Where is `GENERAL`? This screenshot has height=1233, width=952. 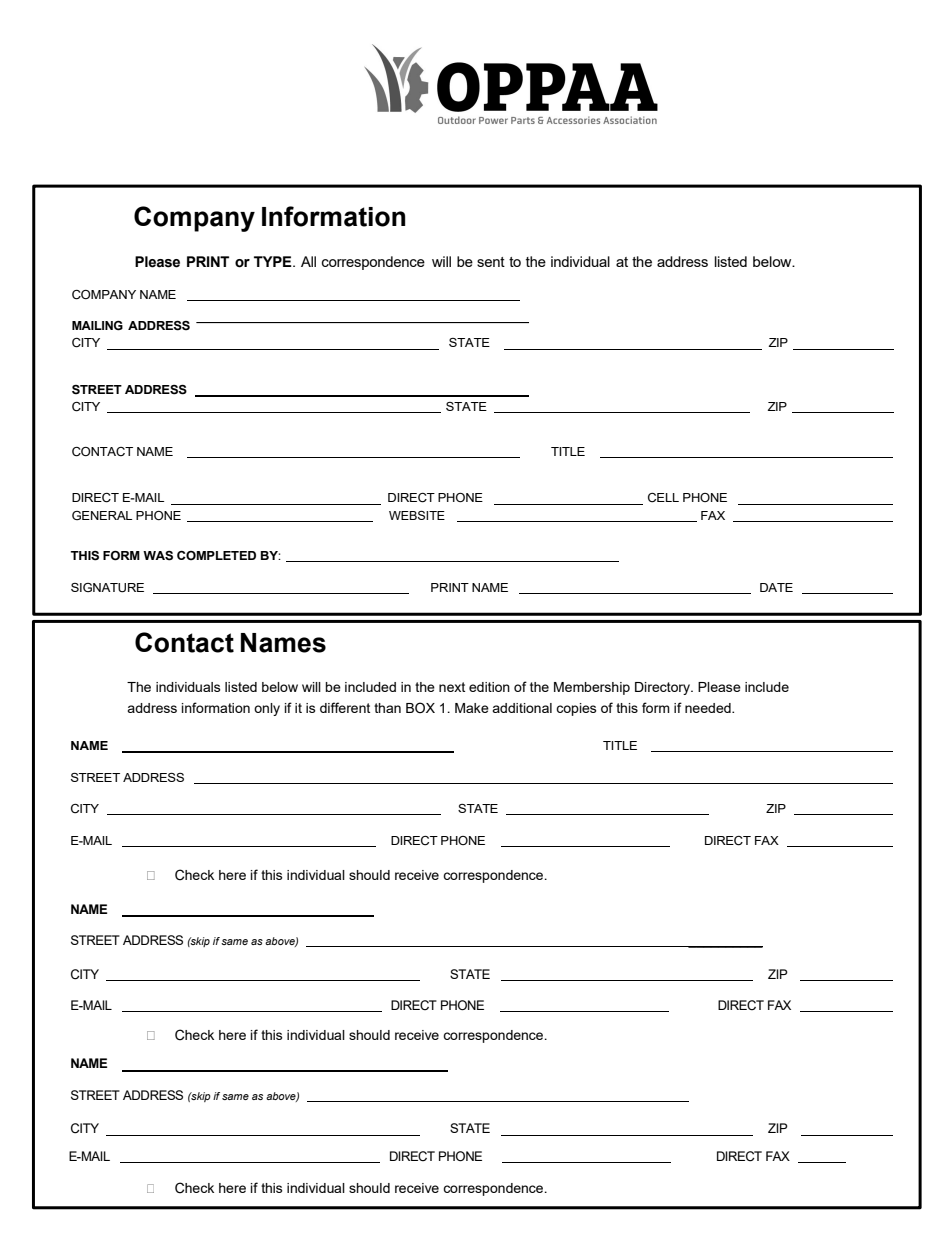 GENERAL is located at coordinates (102, 515).
